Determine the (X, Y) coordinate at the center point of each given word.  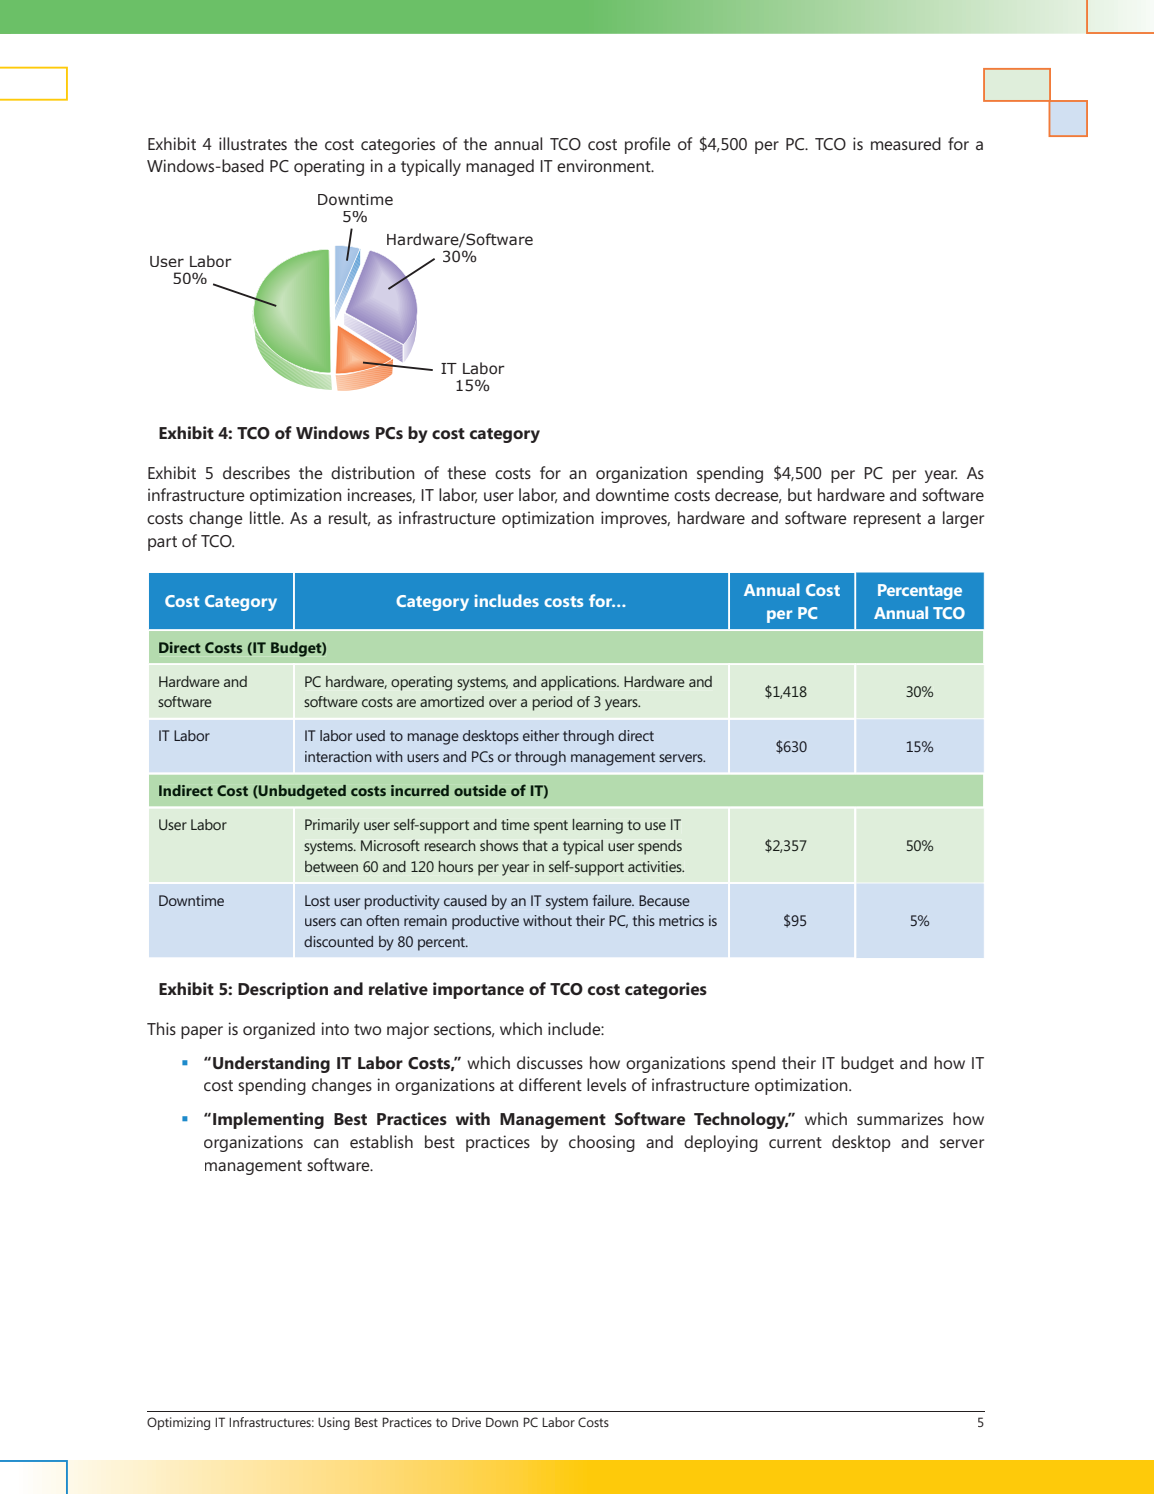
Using (334, 1423)
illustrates (253, 143)
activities (656, 866)
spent (551, 827)
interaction (338, 756)
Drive (466, 1422)
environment (605, 165)
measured (906, 143)
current (795, 1142)
